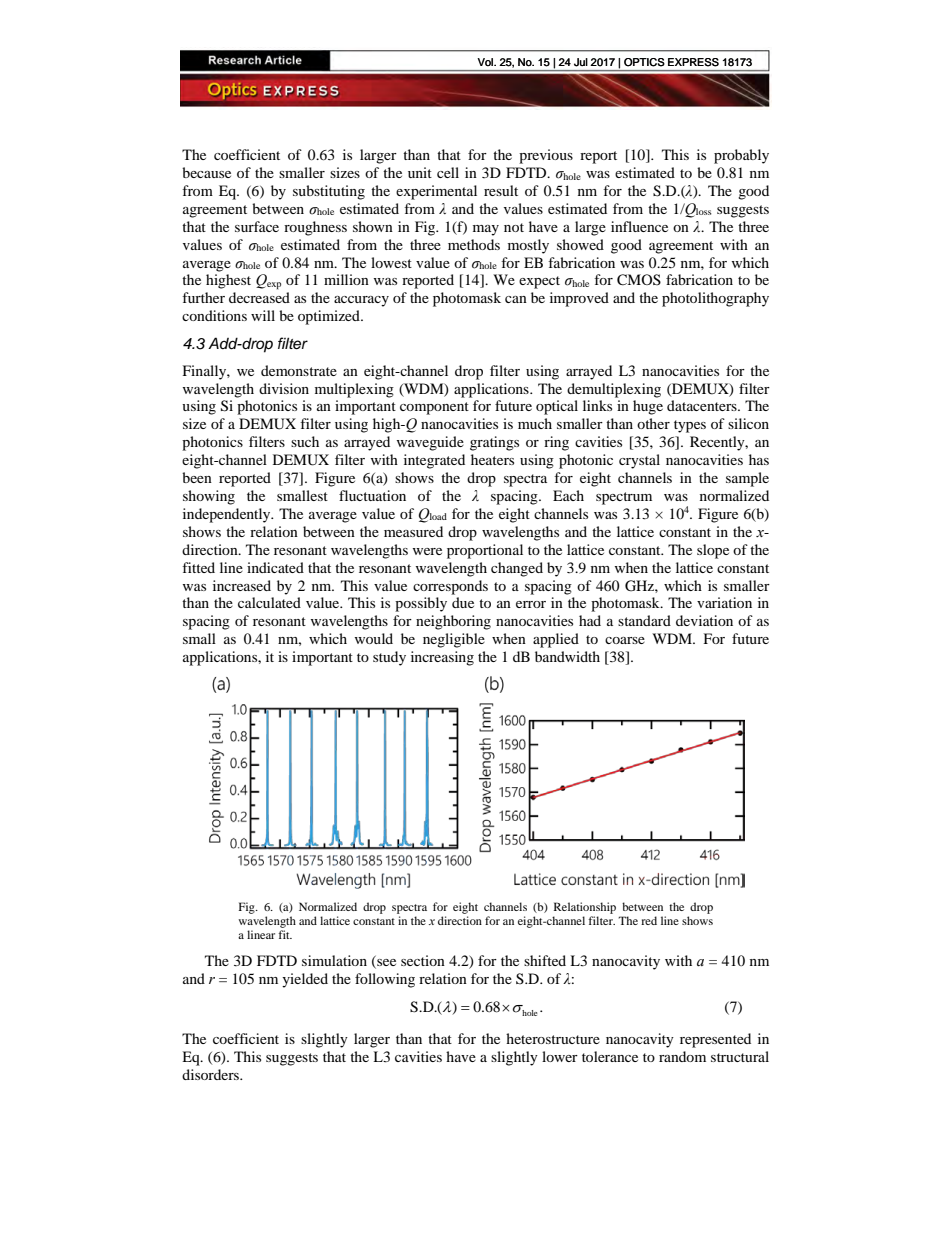  Describe the element at coordinates (228, 515) in the image. I see `independently` at that location.
